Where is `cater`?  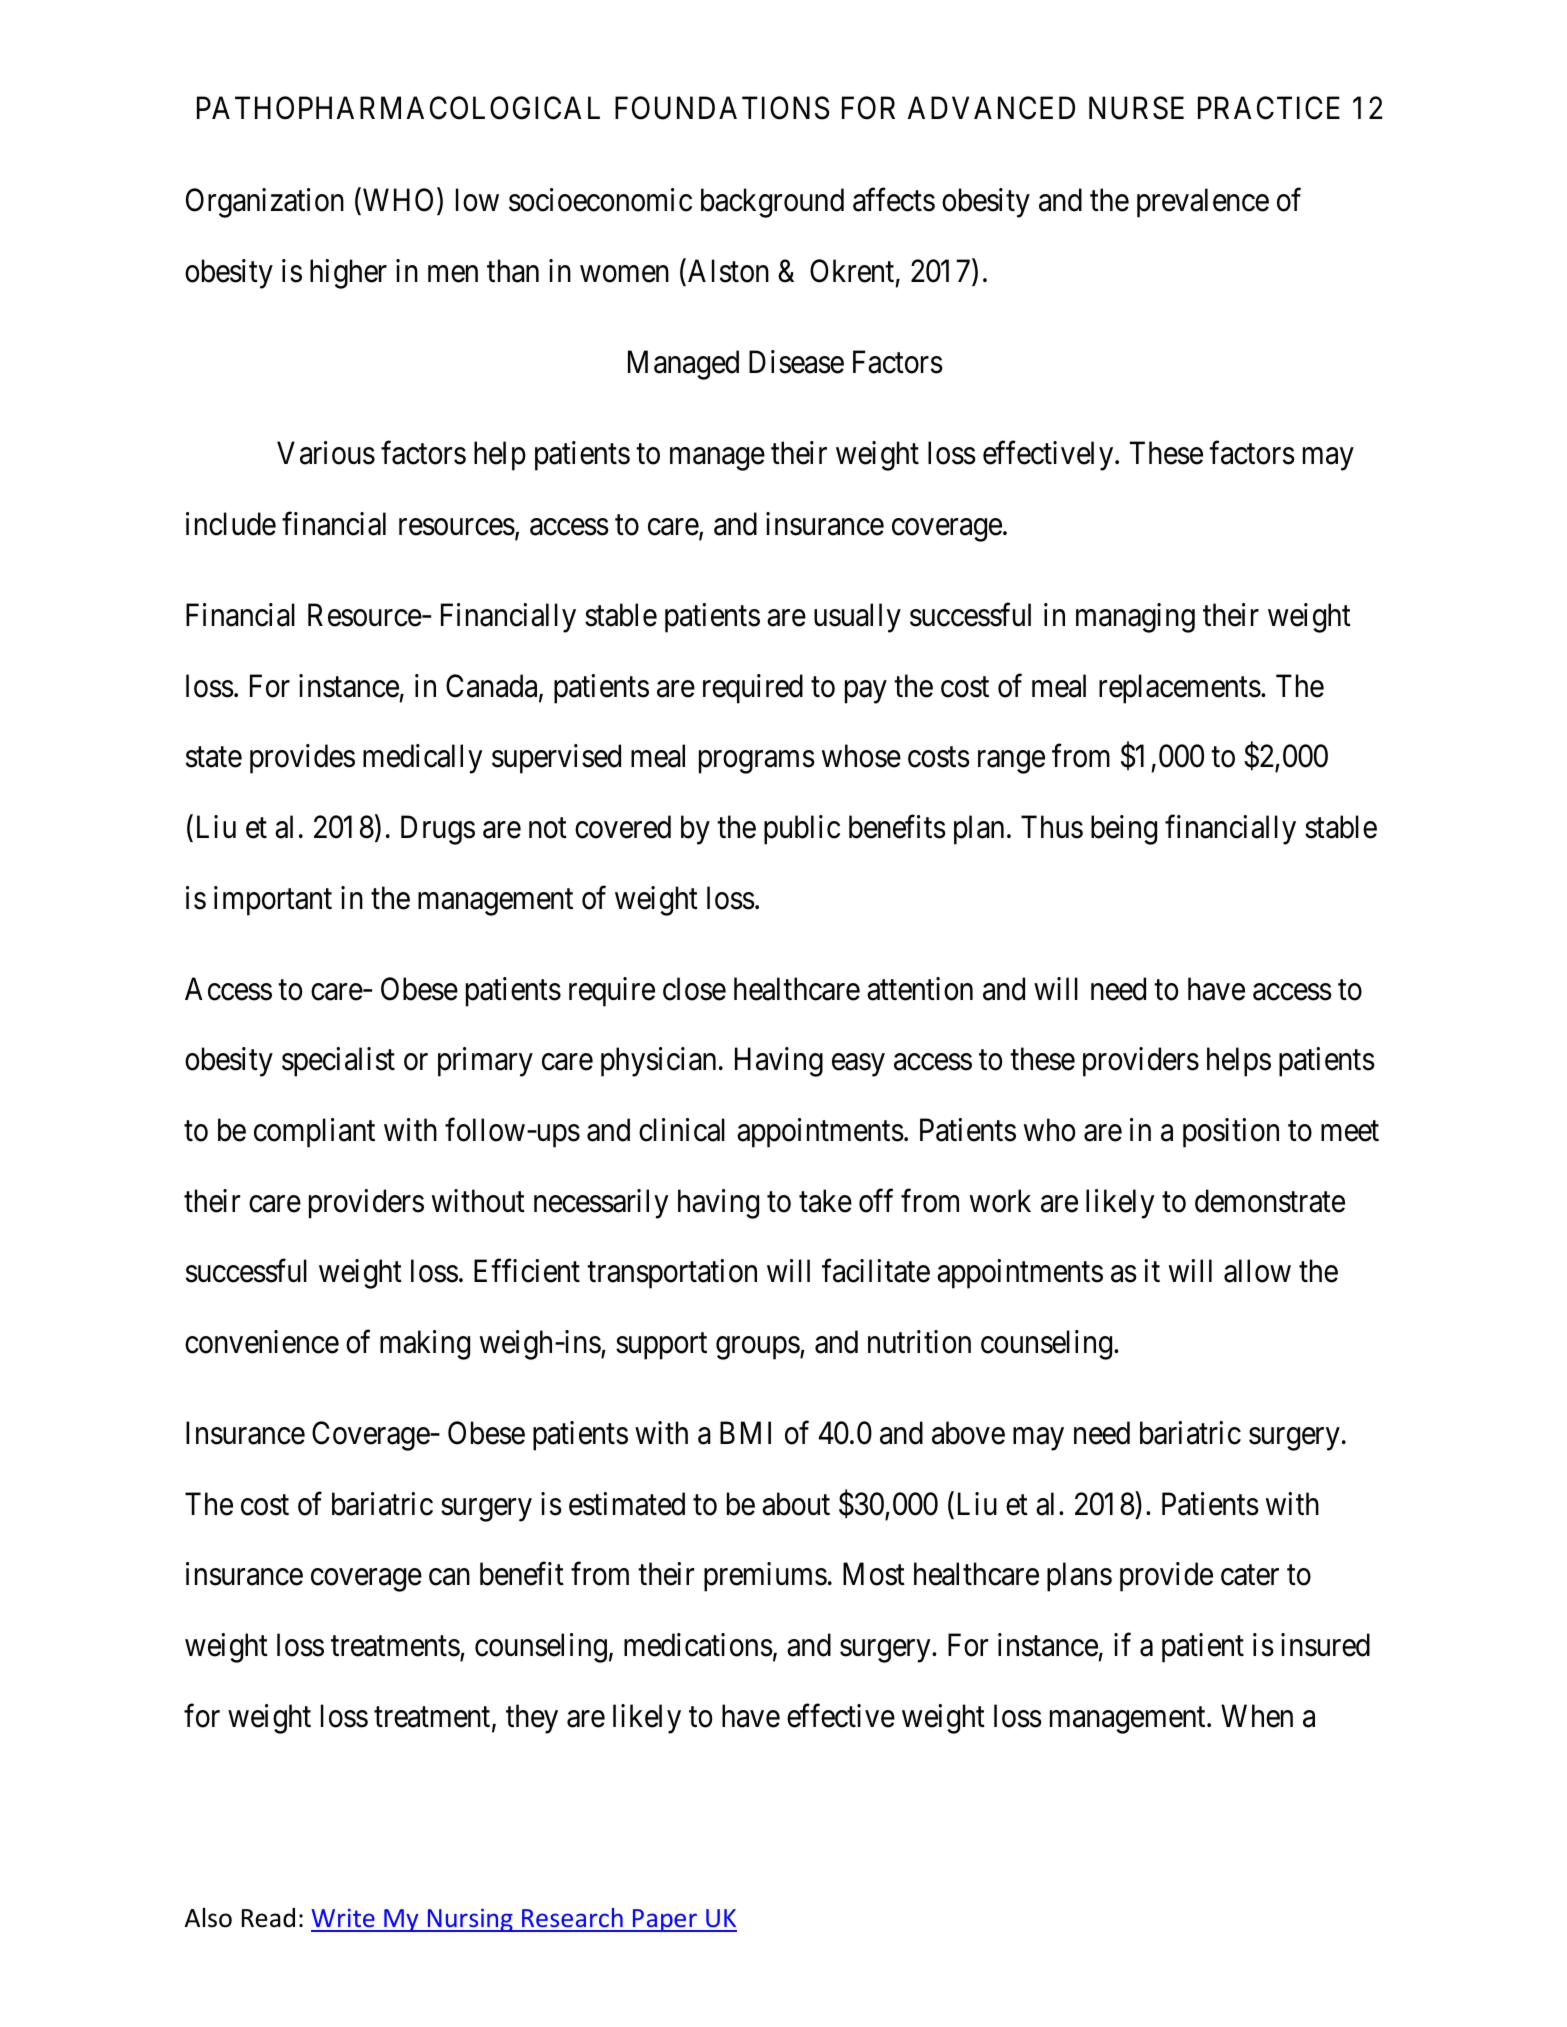 cater is located at coordinates (1250, 1576).
